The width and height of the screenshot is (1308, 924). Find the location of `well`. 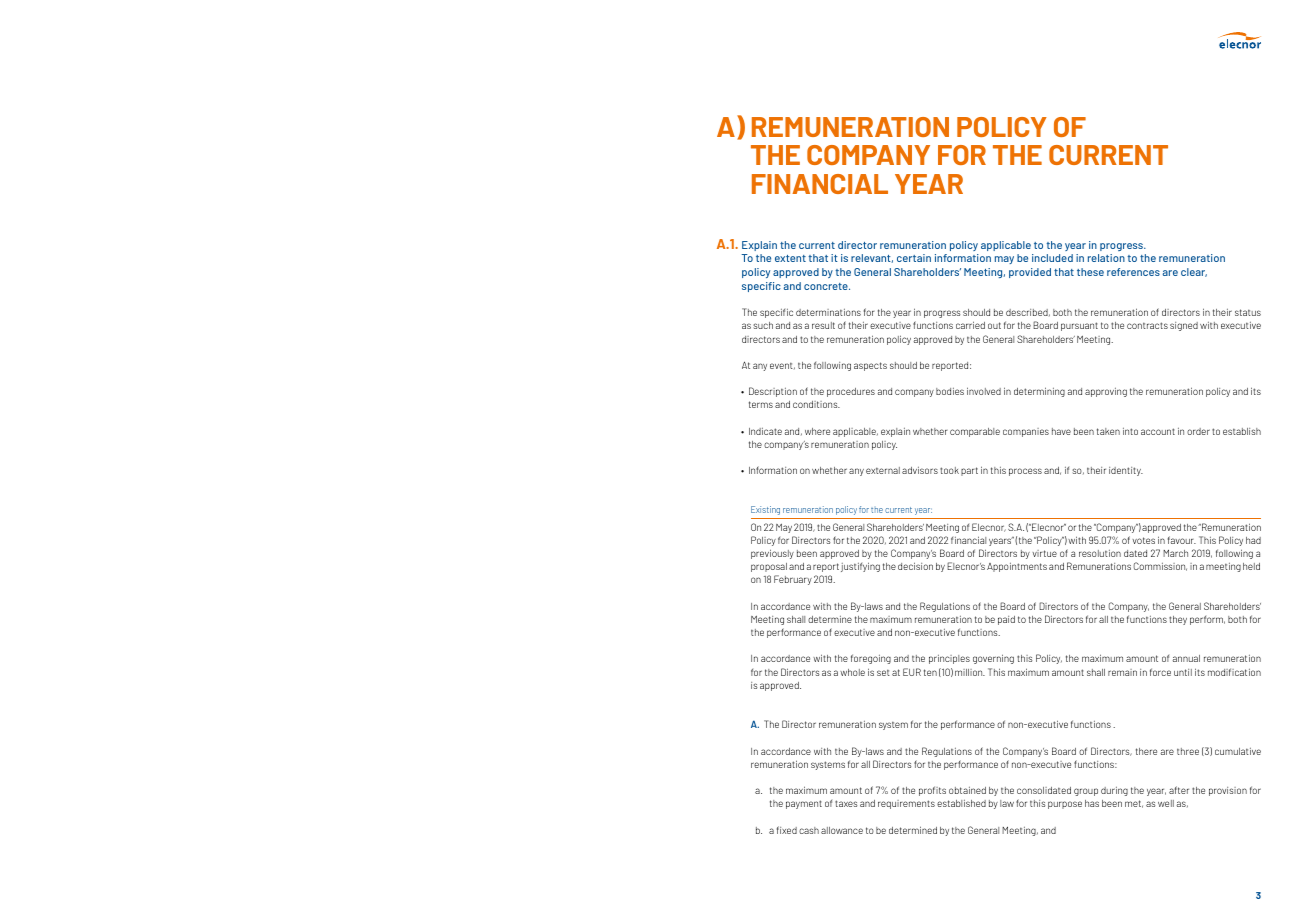

well is located at coordinates (1166, 803).
